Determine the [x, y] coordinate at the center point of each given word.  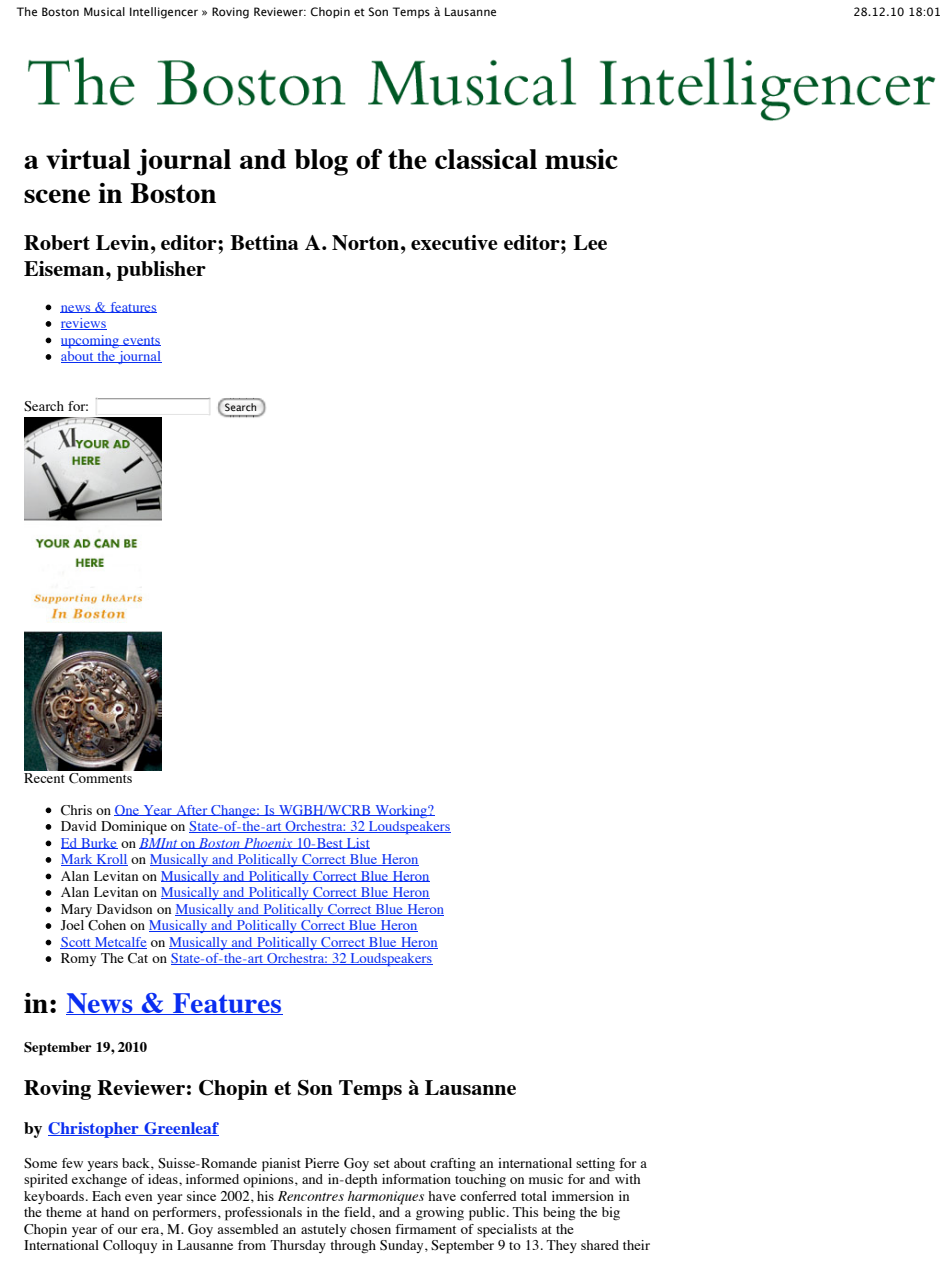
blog [321, 162]
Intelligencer [164, 13]
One [128, 810]
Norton [365, 243]
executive [454, 242]
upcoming [91, 341]
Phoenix [268, 843]
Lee [590, 242]
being [559, 1214]
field [358, 1212]
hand [115, 1212]
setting [595, 1165]
